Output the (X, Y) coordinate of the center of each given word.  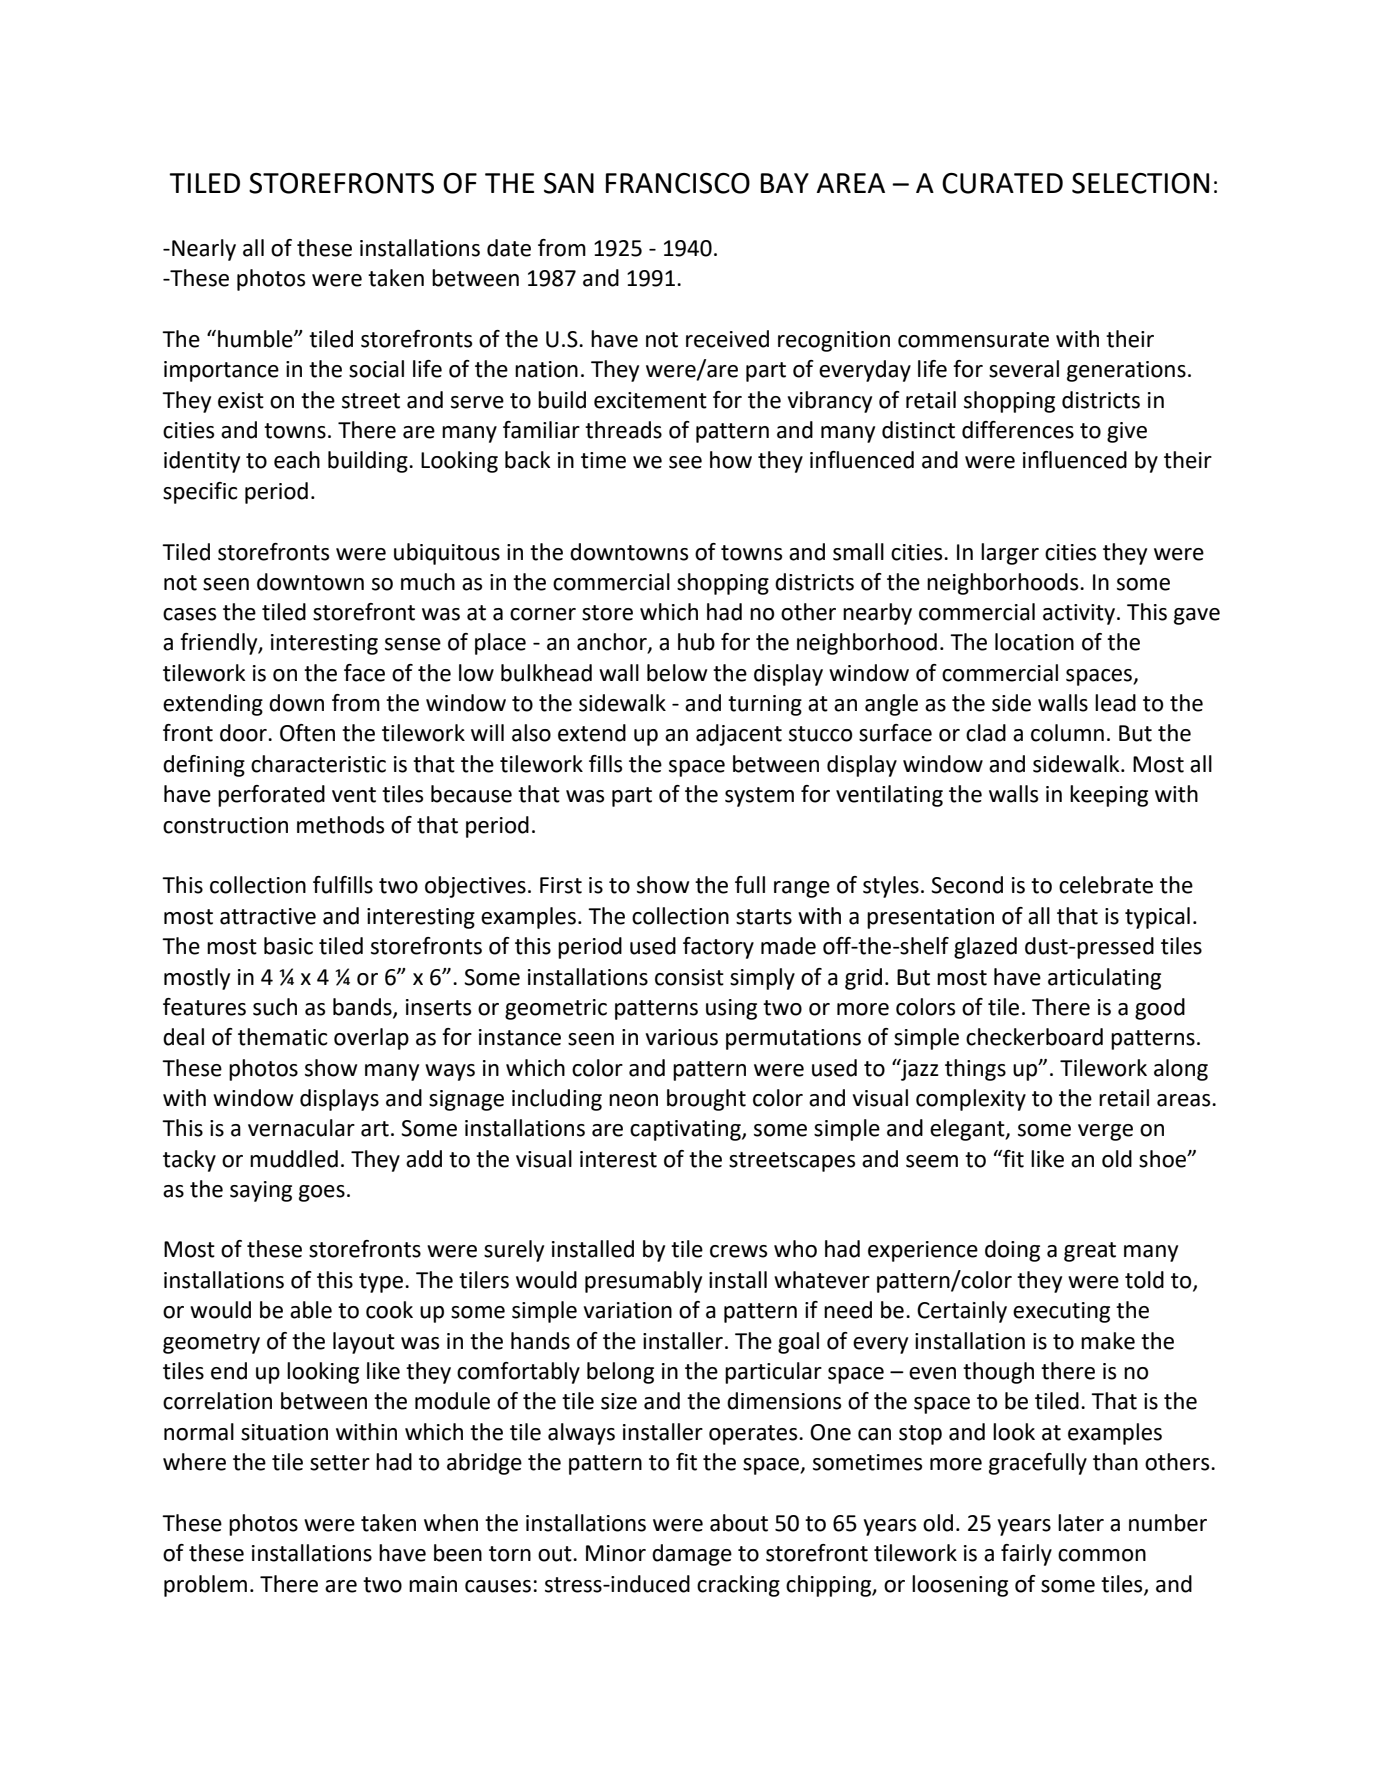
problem (205, 1586)
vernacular (301, 1128)
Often (307, 733)
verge (1105, 1132)
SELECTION (1140, 183)
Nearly (204, 250)
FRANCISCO (678, 183)
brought (706, 1100)
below (677, 673)
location (1034, 642)
